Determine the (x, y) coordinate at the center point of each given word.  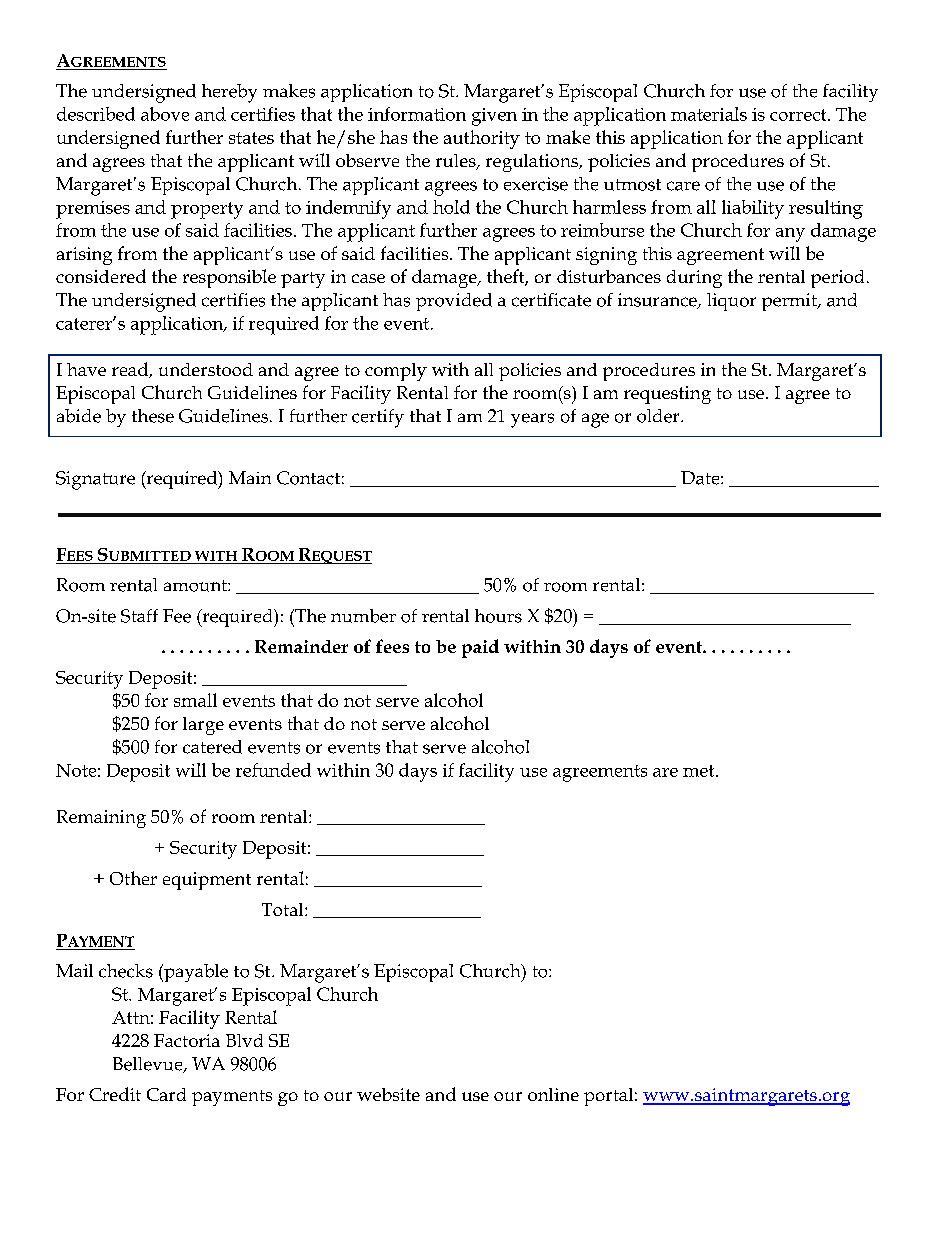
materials (709, 114)
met (700, 771)
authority (482, 139)
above (165, 114)
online (553, 1094)
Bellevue (149, 1065)
